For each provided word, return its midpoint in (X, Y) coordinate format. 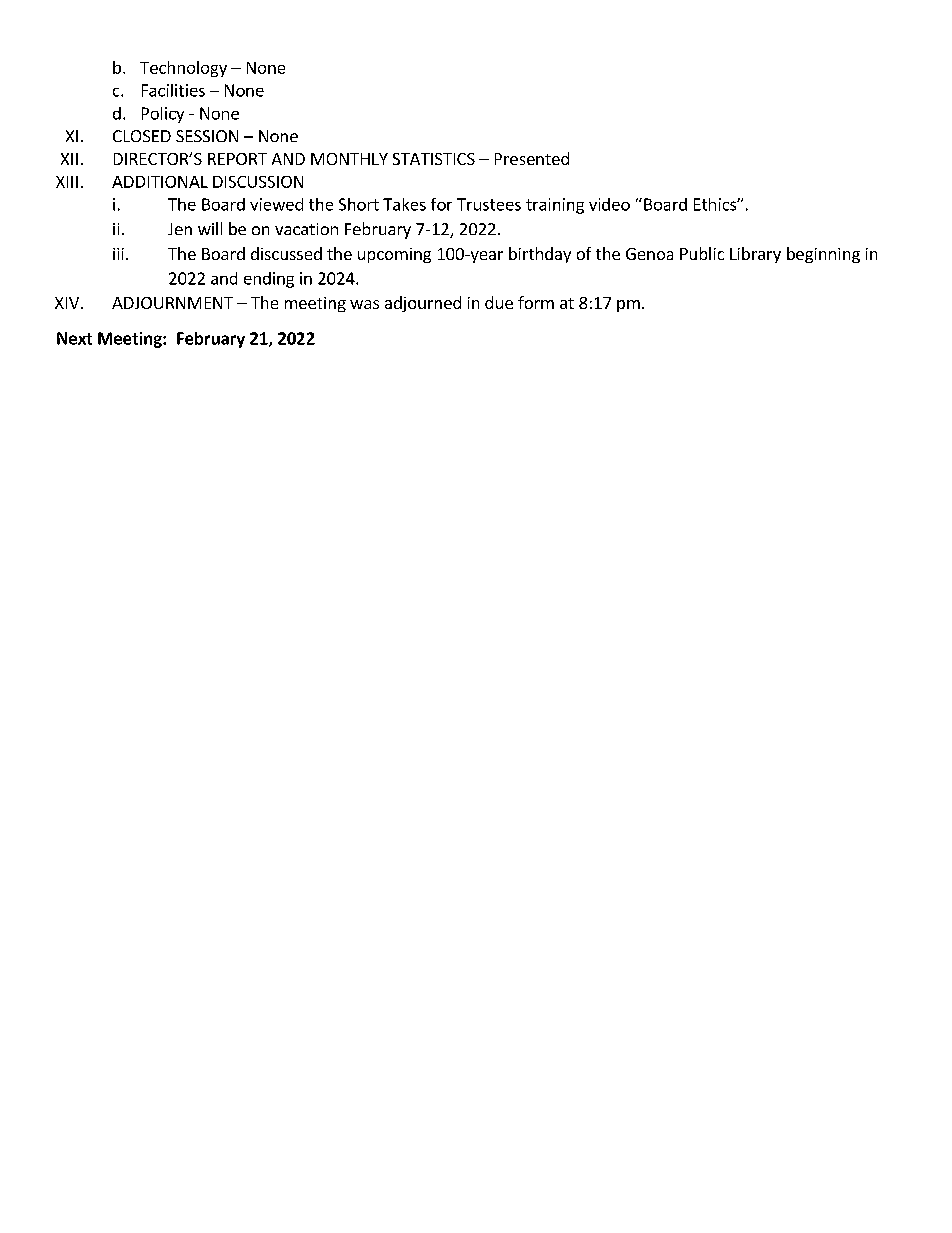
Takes (404, 204)
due (499, 302)
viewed (276, 204)
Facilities (173, 90)
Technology (183, 69)
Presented (532, 158)
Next (74, 338)
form (536, 302)
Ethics (716, 204)
